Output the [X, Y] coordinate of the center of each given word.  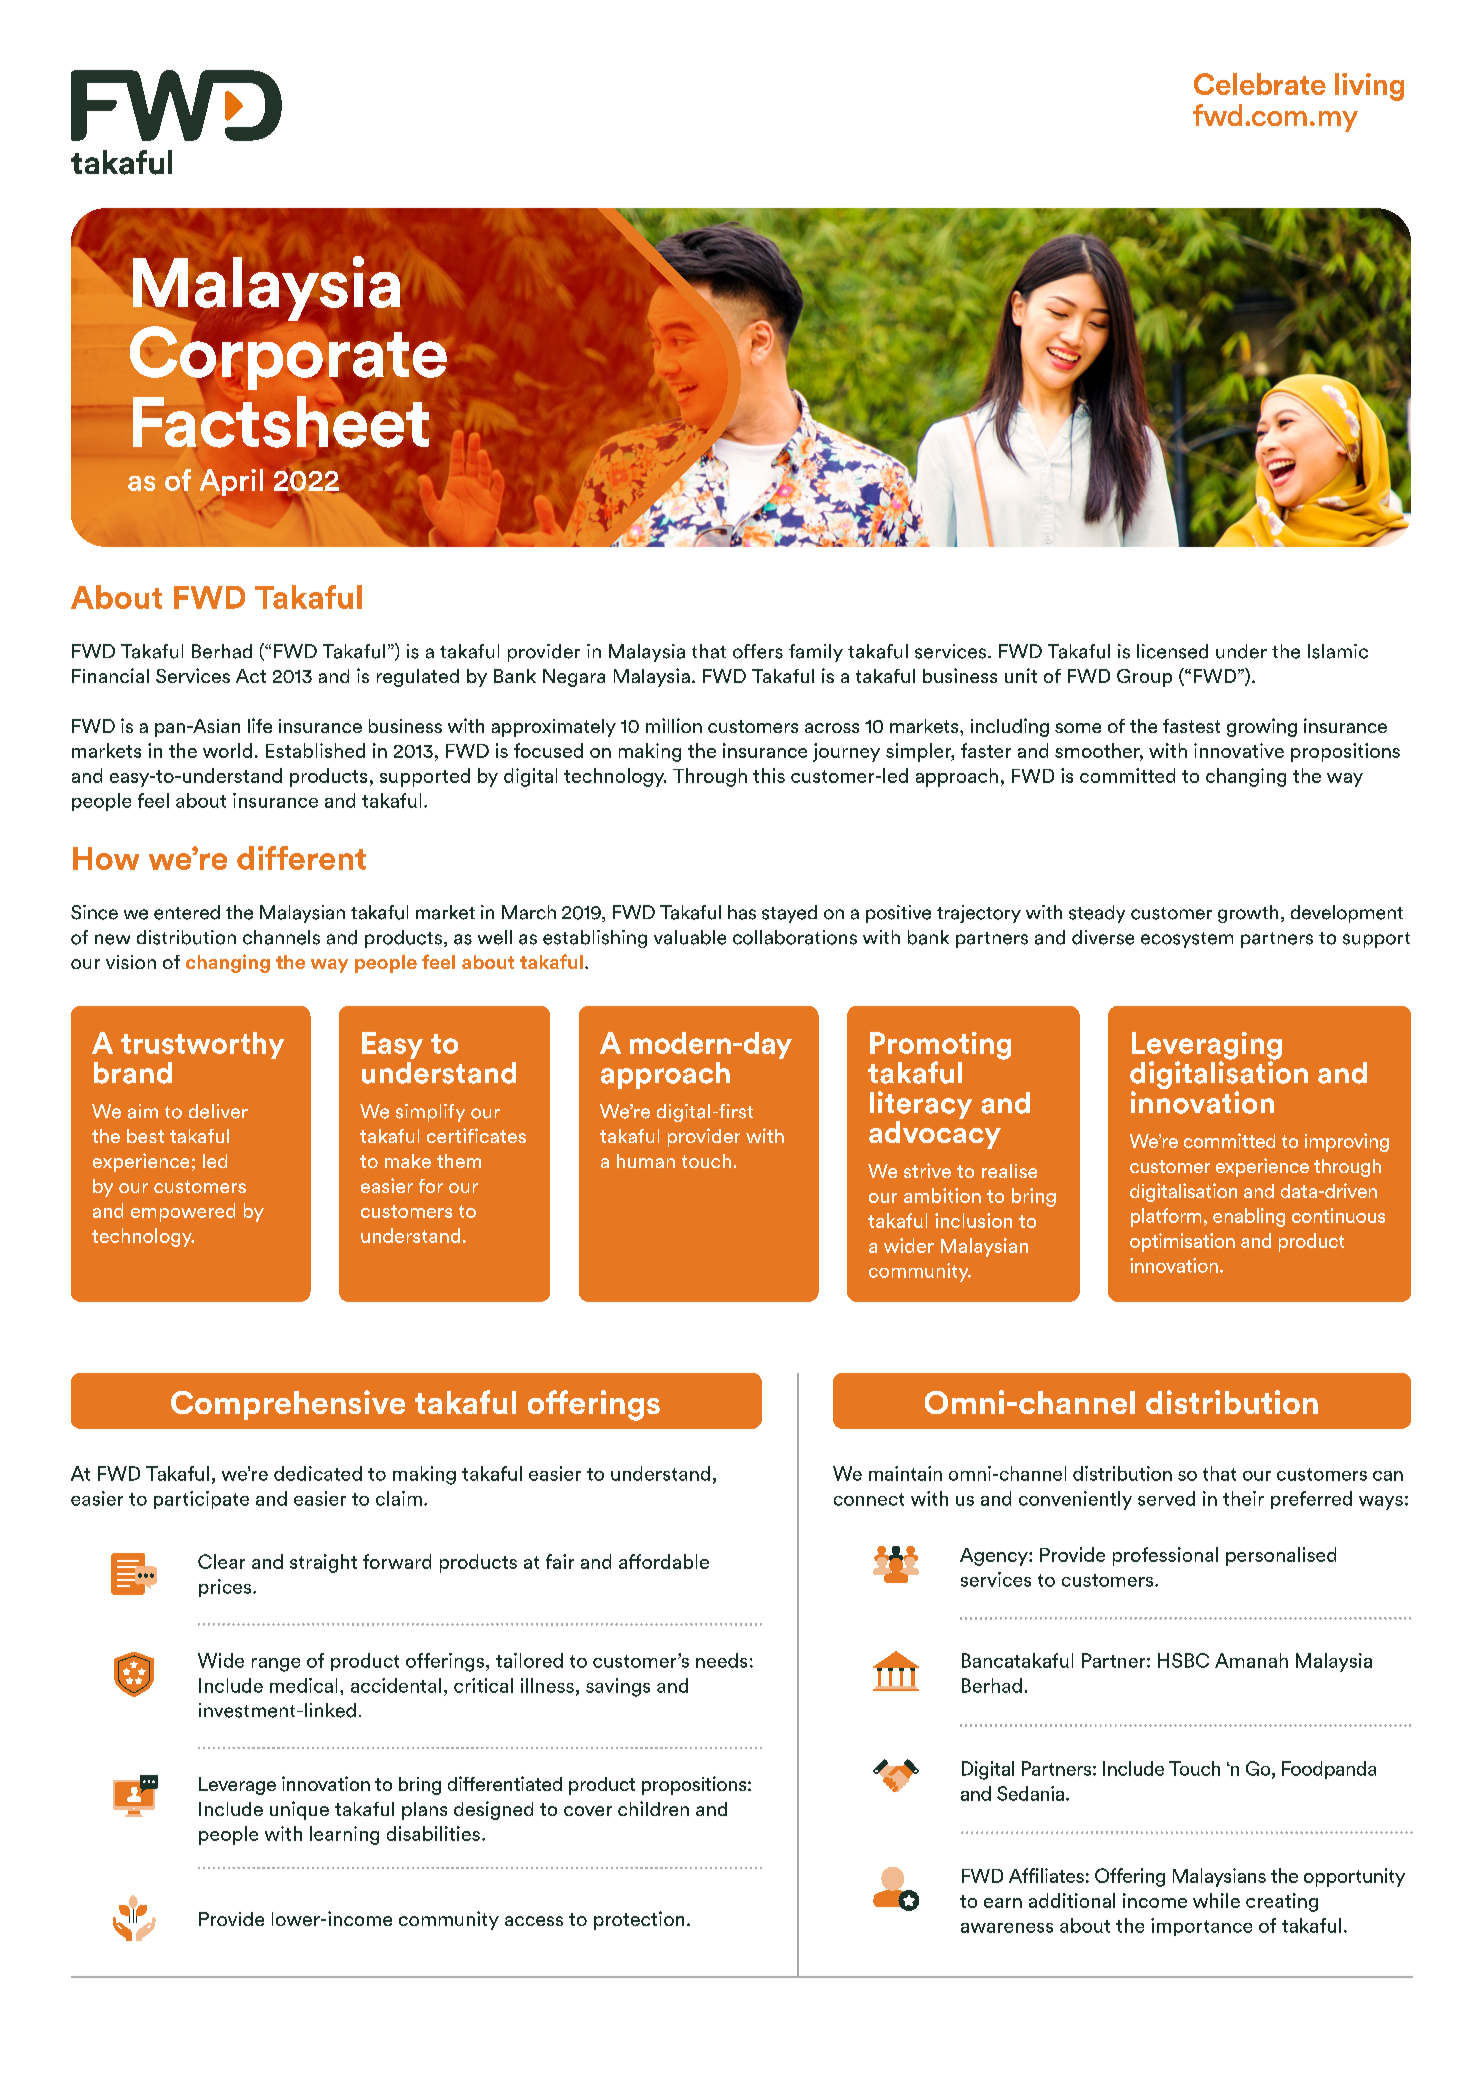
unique [299, 1810]
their [1243, 1498]
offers [758, 651]
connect [869, 1499]
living [1369, 87]
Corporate [288, 358]
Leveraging [1207, 1047]
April [231, 482]
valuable [690, 937]
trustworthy [202, 1045]
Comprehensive [288, 1405]
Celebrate [1260, 84]
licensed [1172, 651]
